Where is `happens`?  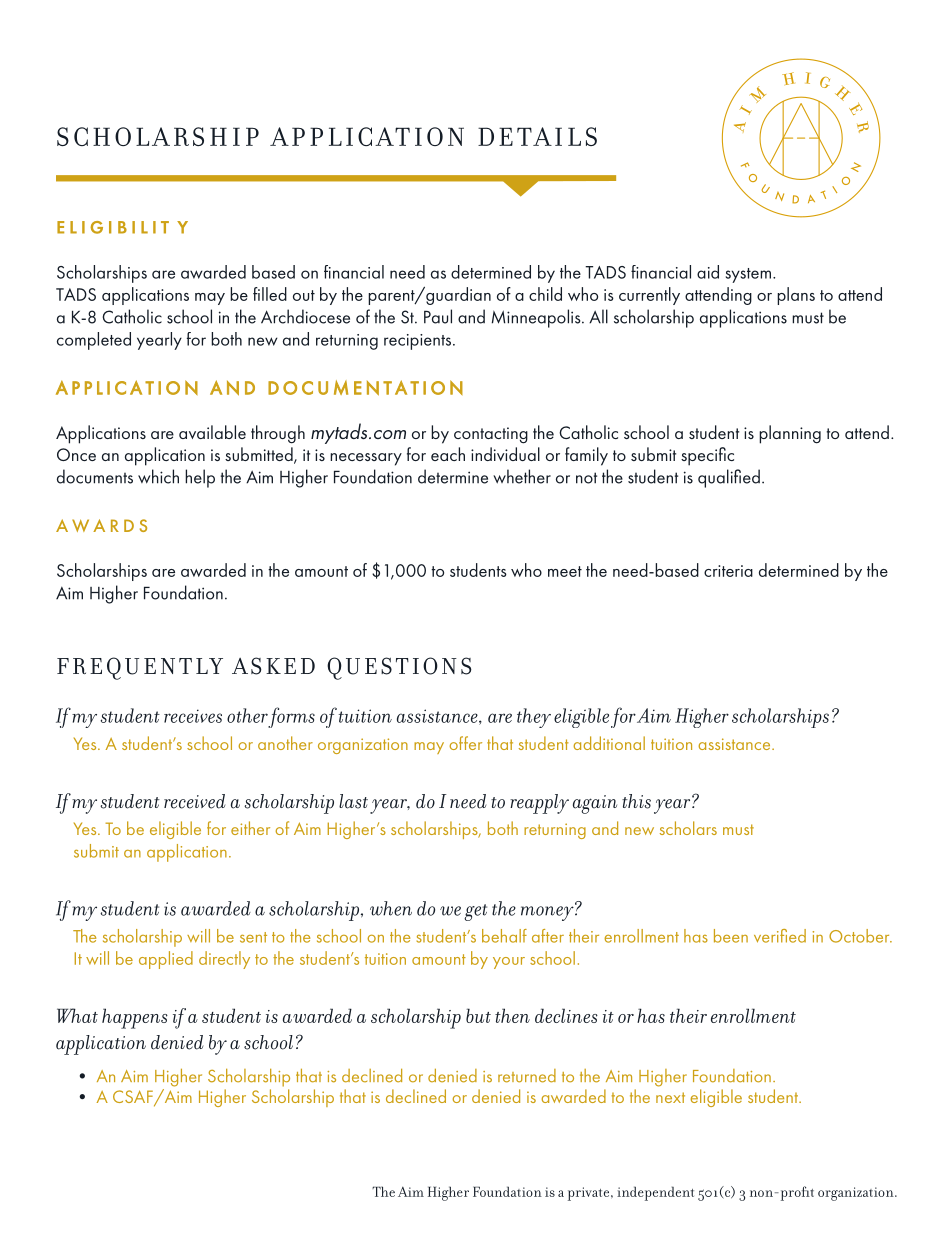 happens is located at coordinates (135, 1018).
